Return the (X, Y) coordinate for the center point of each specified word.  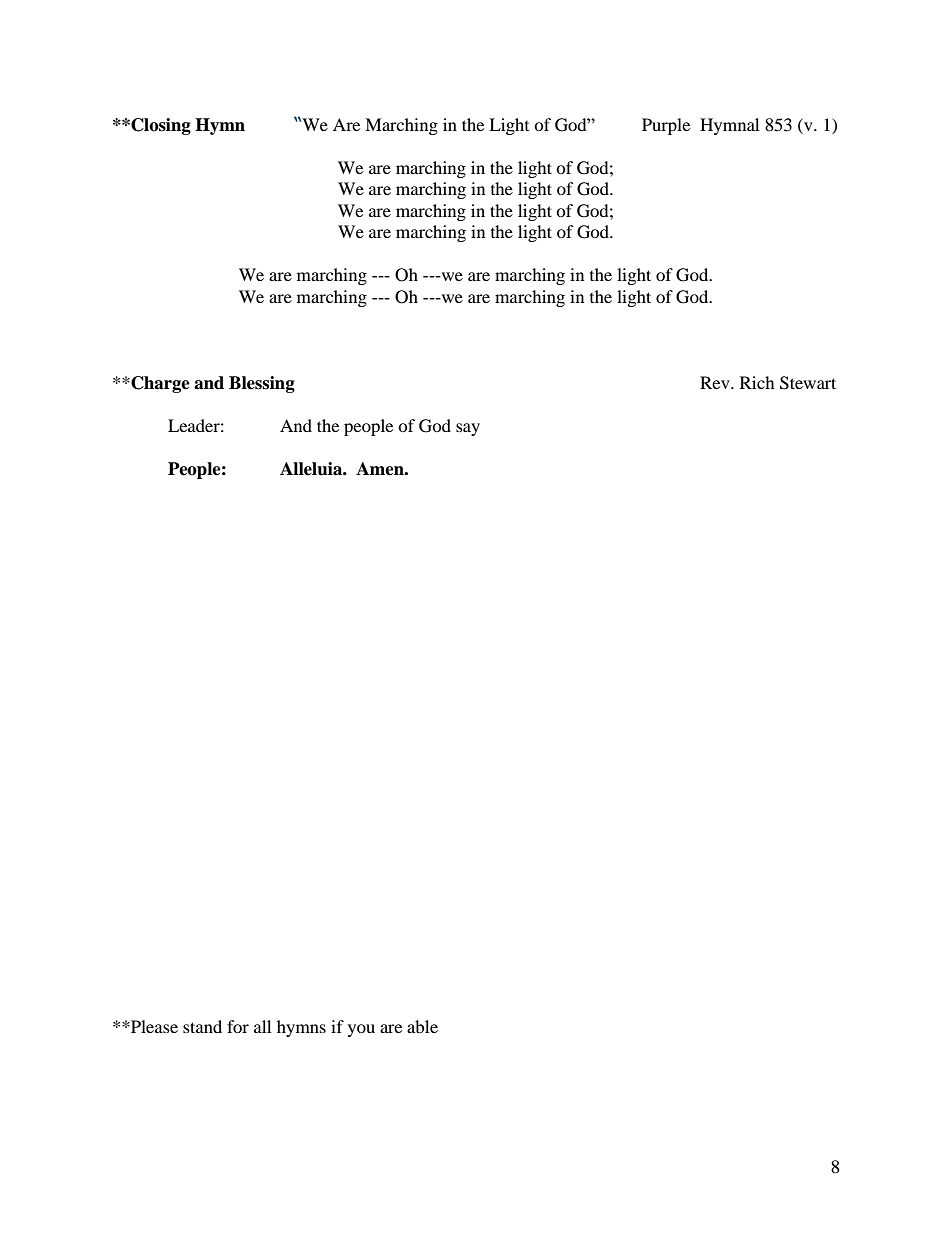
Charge (159, 384)
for (238, 1026)
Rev (716, 382)
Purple (666, 126)
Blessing (262, 384)
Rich (757, 382)
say (468, 429)
